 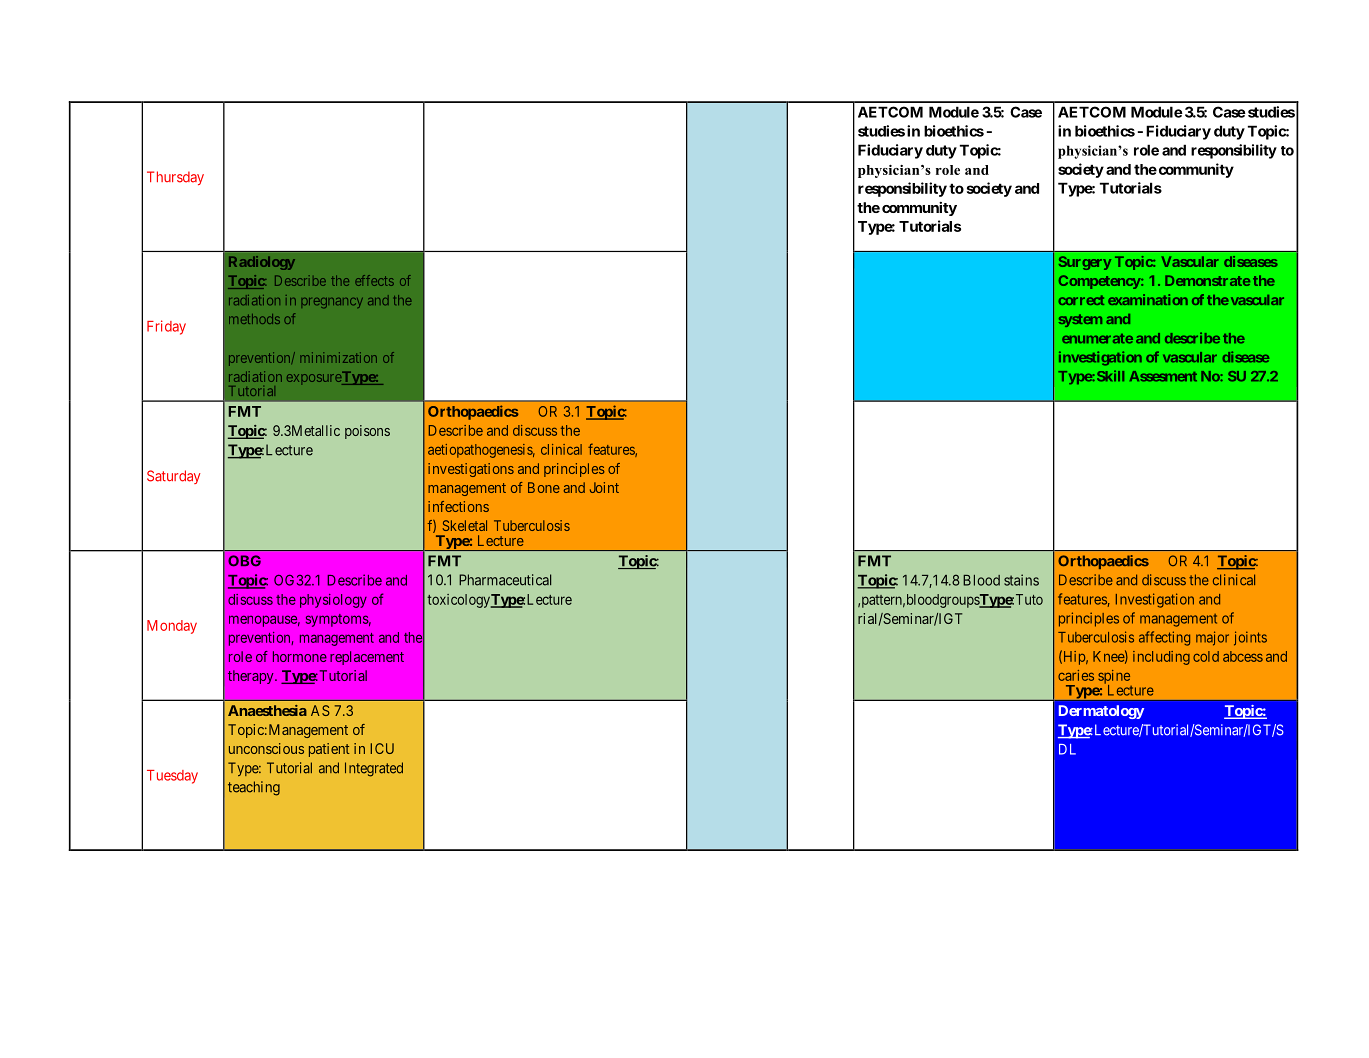 What do you see at coordinates (374, 769) in the screenshot?
I see `Integrated` at bounding box center [374, 769].
